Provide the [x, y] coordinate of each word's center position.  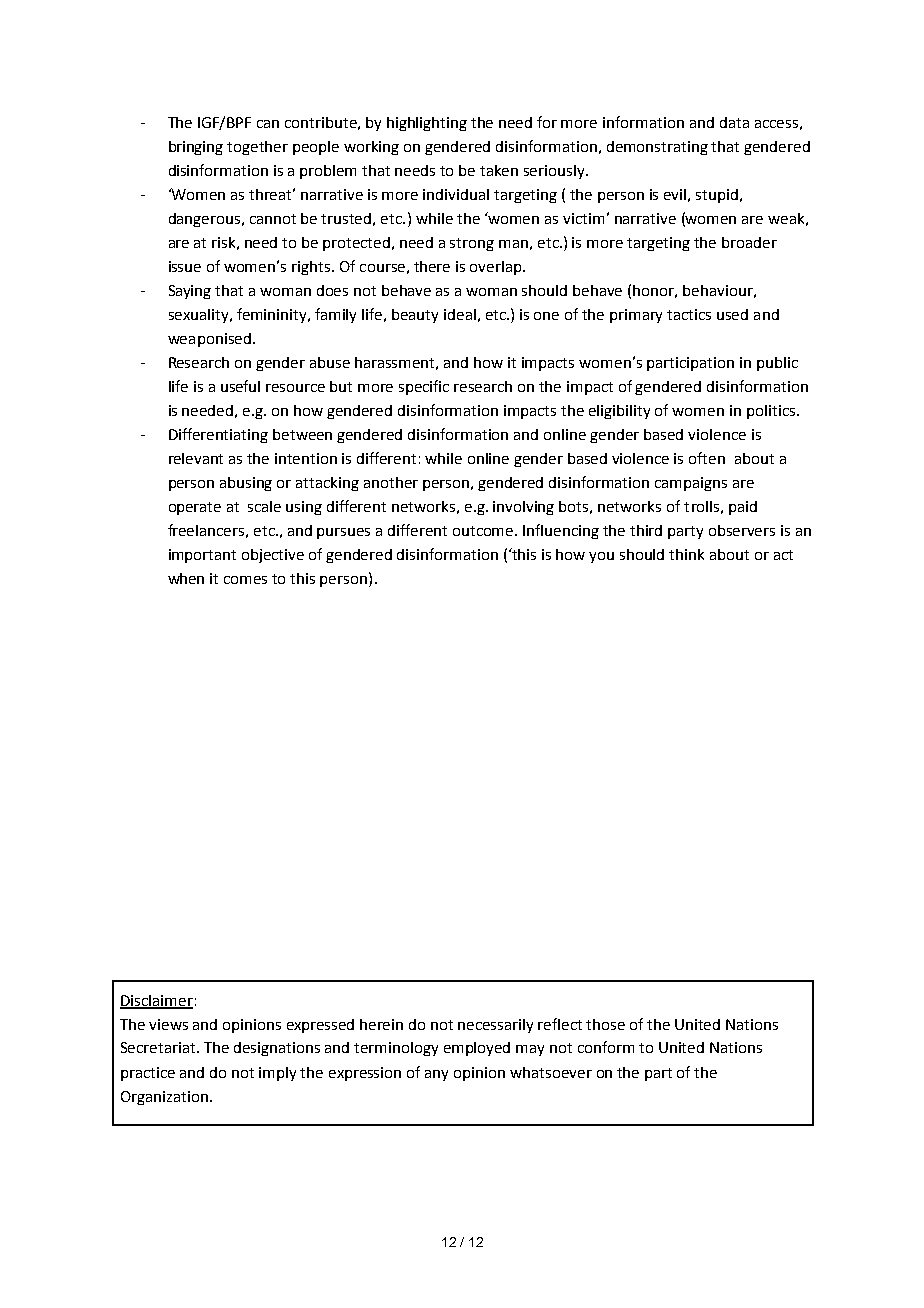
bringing [196, 148]
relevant [196, 458]
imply [277, 1074]
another [391, 482]
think [686, 554]
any [436, 1075]
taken [499, 170]
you [601, 557]
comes [245, 580]
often [707, 458]
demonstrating [657, 148]
